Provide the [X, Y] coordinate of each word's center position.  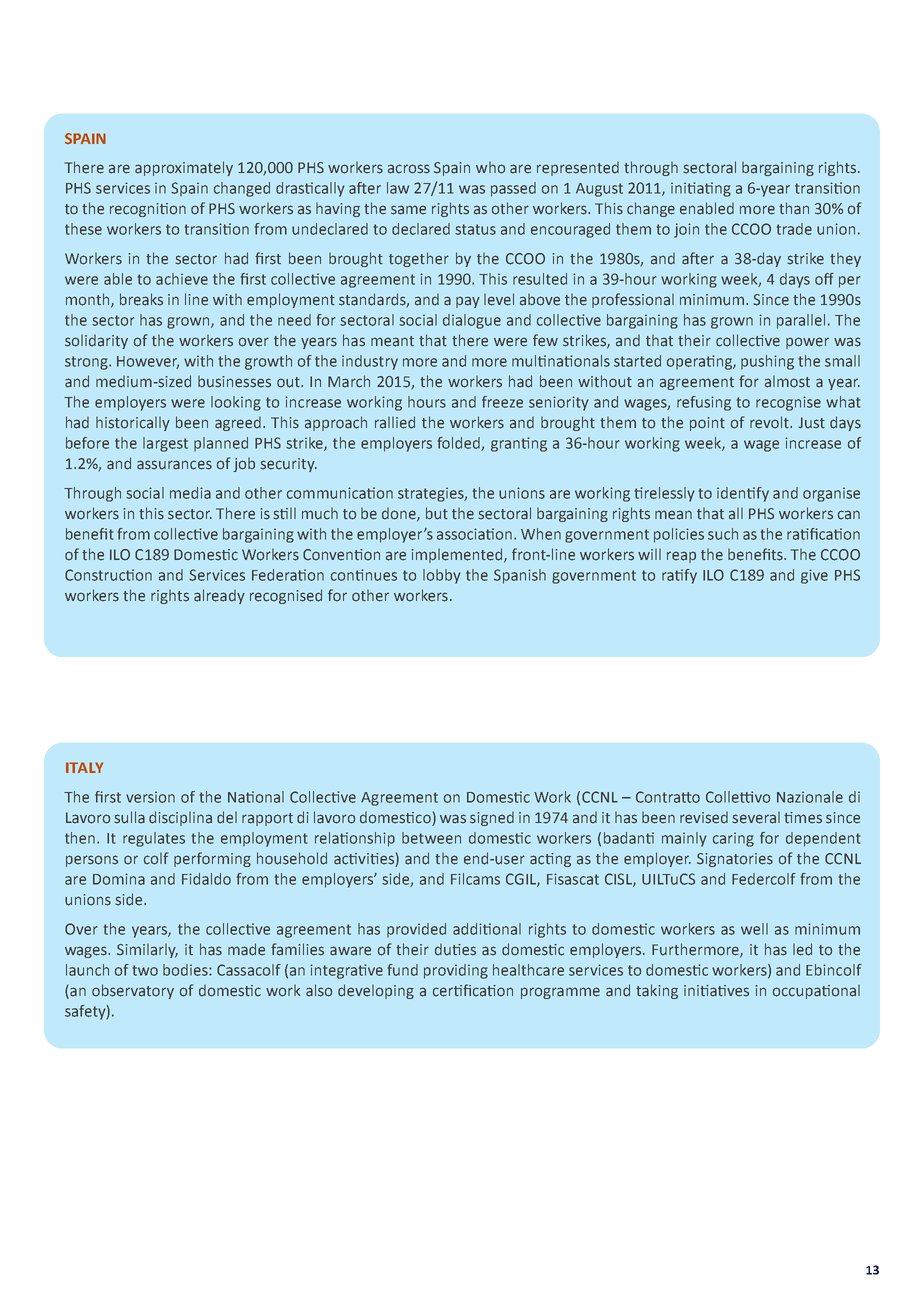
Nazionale [810, 797]
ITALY [84, 767]
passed [513, 189]
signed [492, 819]
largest [165, 444]
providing [456, 971]
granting [519, 444]
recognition [148, 210]
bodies [186, 970]
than [794, 208]
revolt [770, 422]
